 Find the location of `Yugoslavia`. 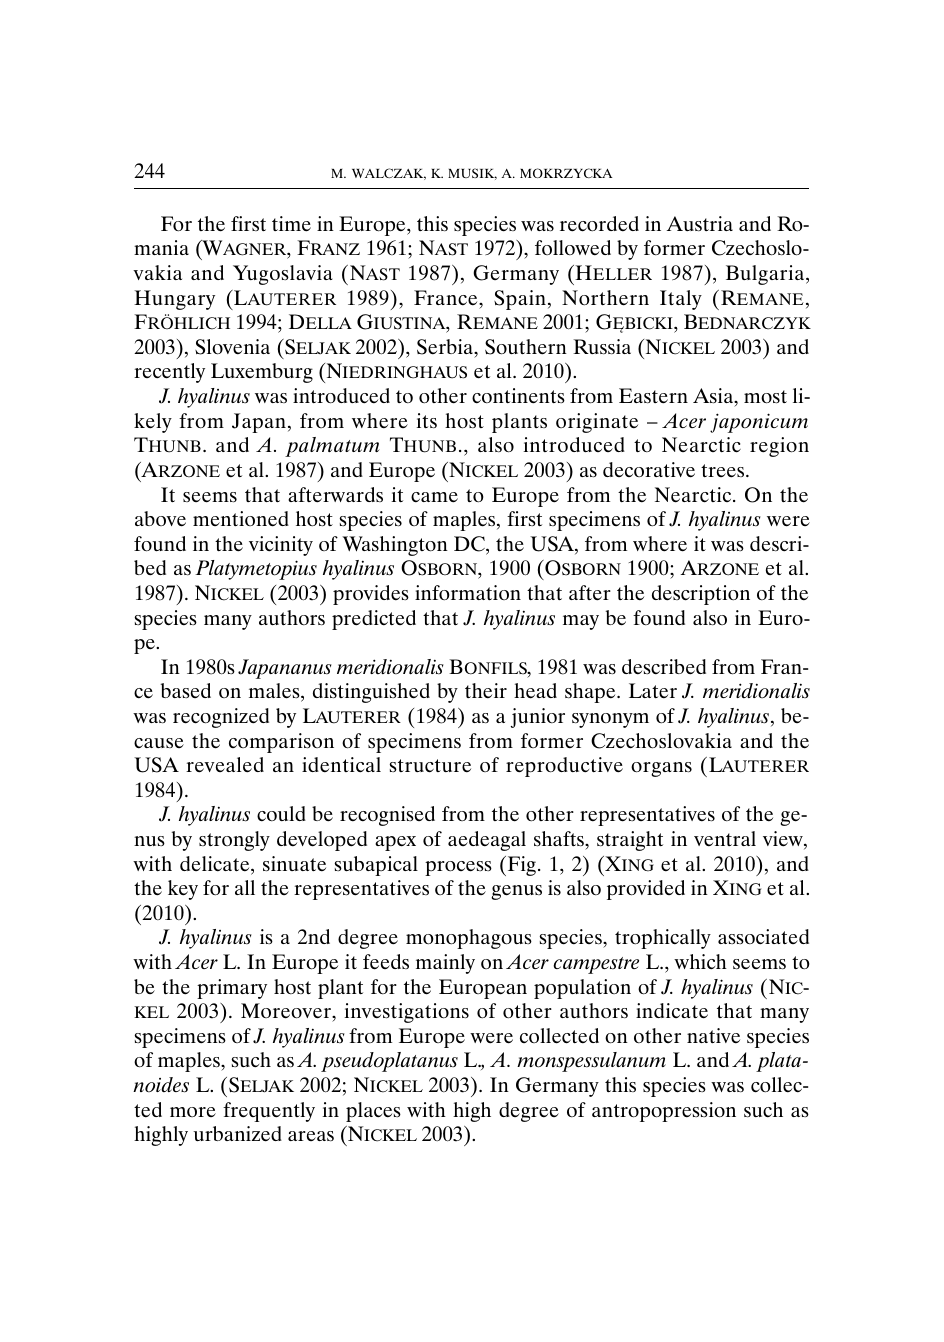

Yugoslavia is located at coordinates (282, 275).
